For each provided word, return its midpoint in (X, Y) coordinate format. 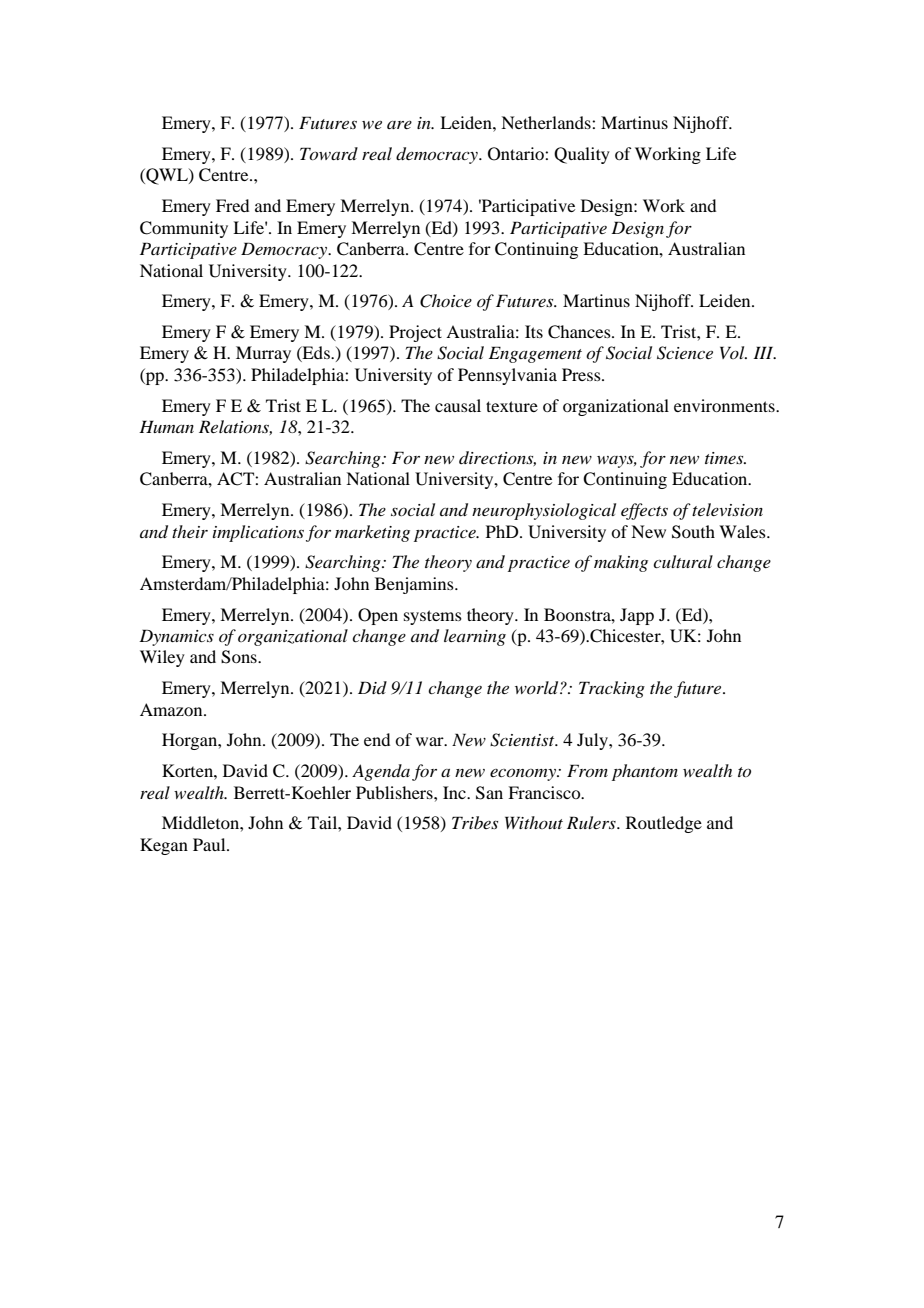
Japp (637, 616)
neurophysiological (544, 511)
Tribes (475, 822)
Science (685, 353)
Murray (263, 354)
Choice (446, 301)
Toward (329, 153)
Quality (582, 155)
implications (258, 533)
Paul (210, 844)
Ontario (517, 154)
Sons (240, 657)
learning (475, 637)
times (725, 458)
